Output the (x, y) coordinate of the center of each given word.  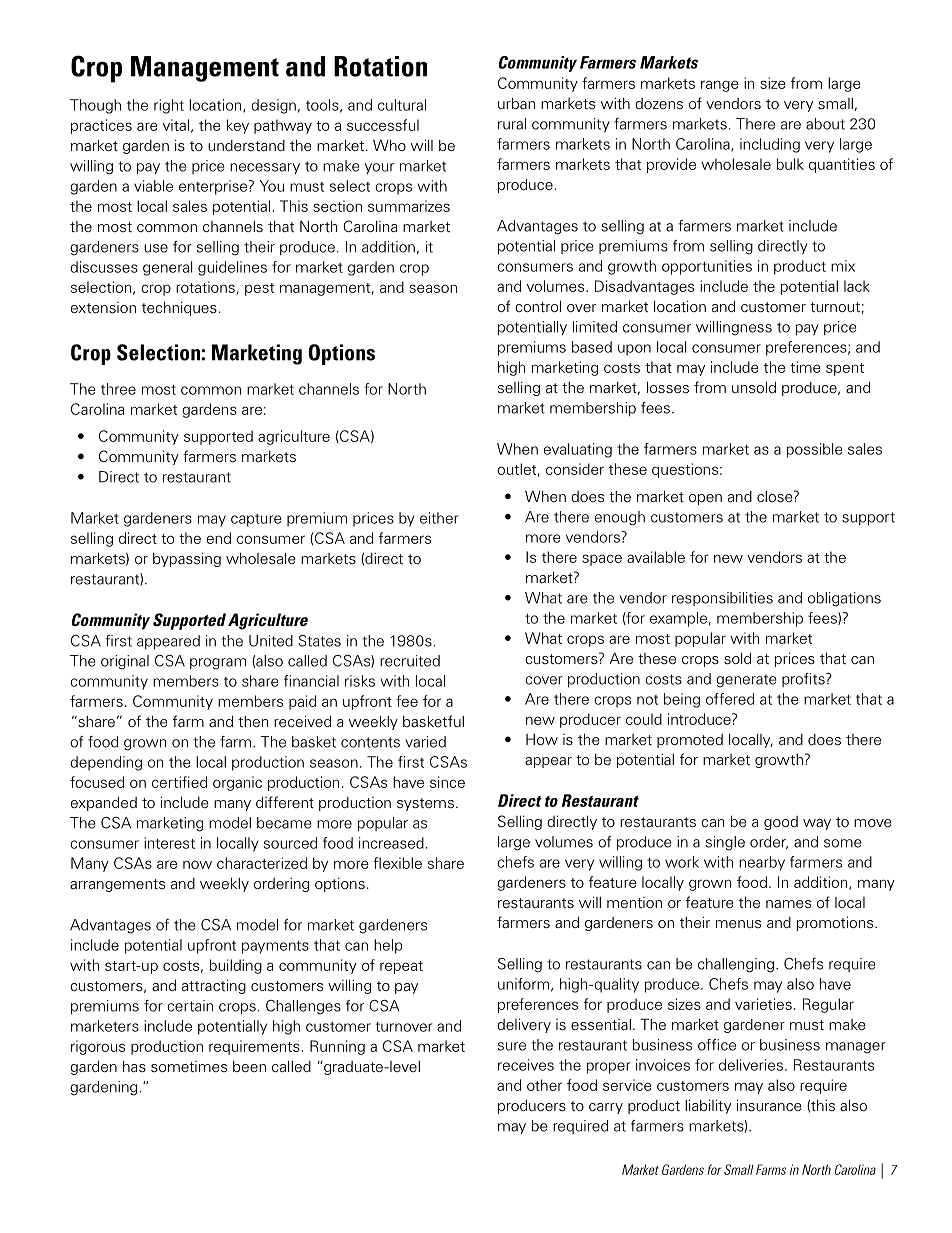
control (538, 306)
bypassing (187, 560)
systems (425, 804)
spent (845, 369)
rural (512, 124)
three (118, 389)
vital (176, 125)
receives (526, 1065)
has (134, 1066)
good (781, 823)
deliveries (751, 1065)
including (770, 145)
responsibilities (722, 599)
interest (169, 843)
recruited (410, 661)
